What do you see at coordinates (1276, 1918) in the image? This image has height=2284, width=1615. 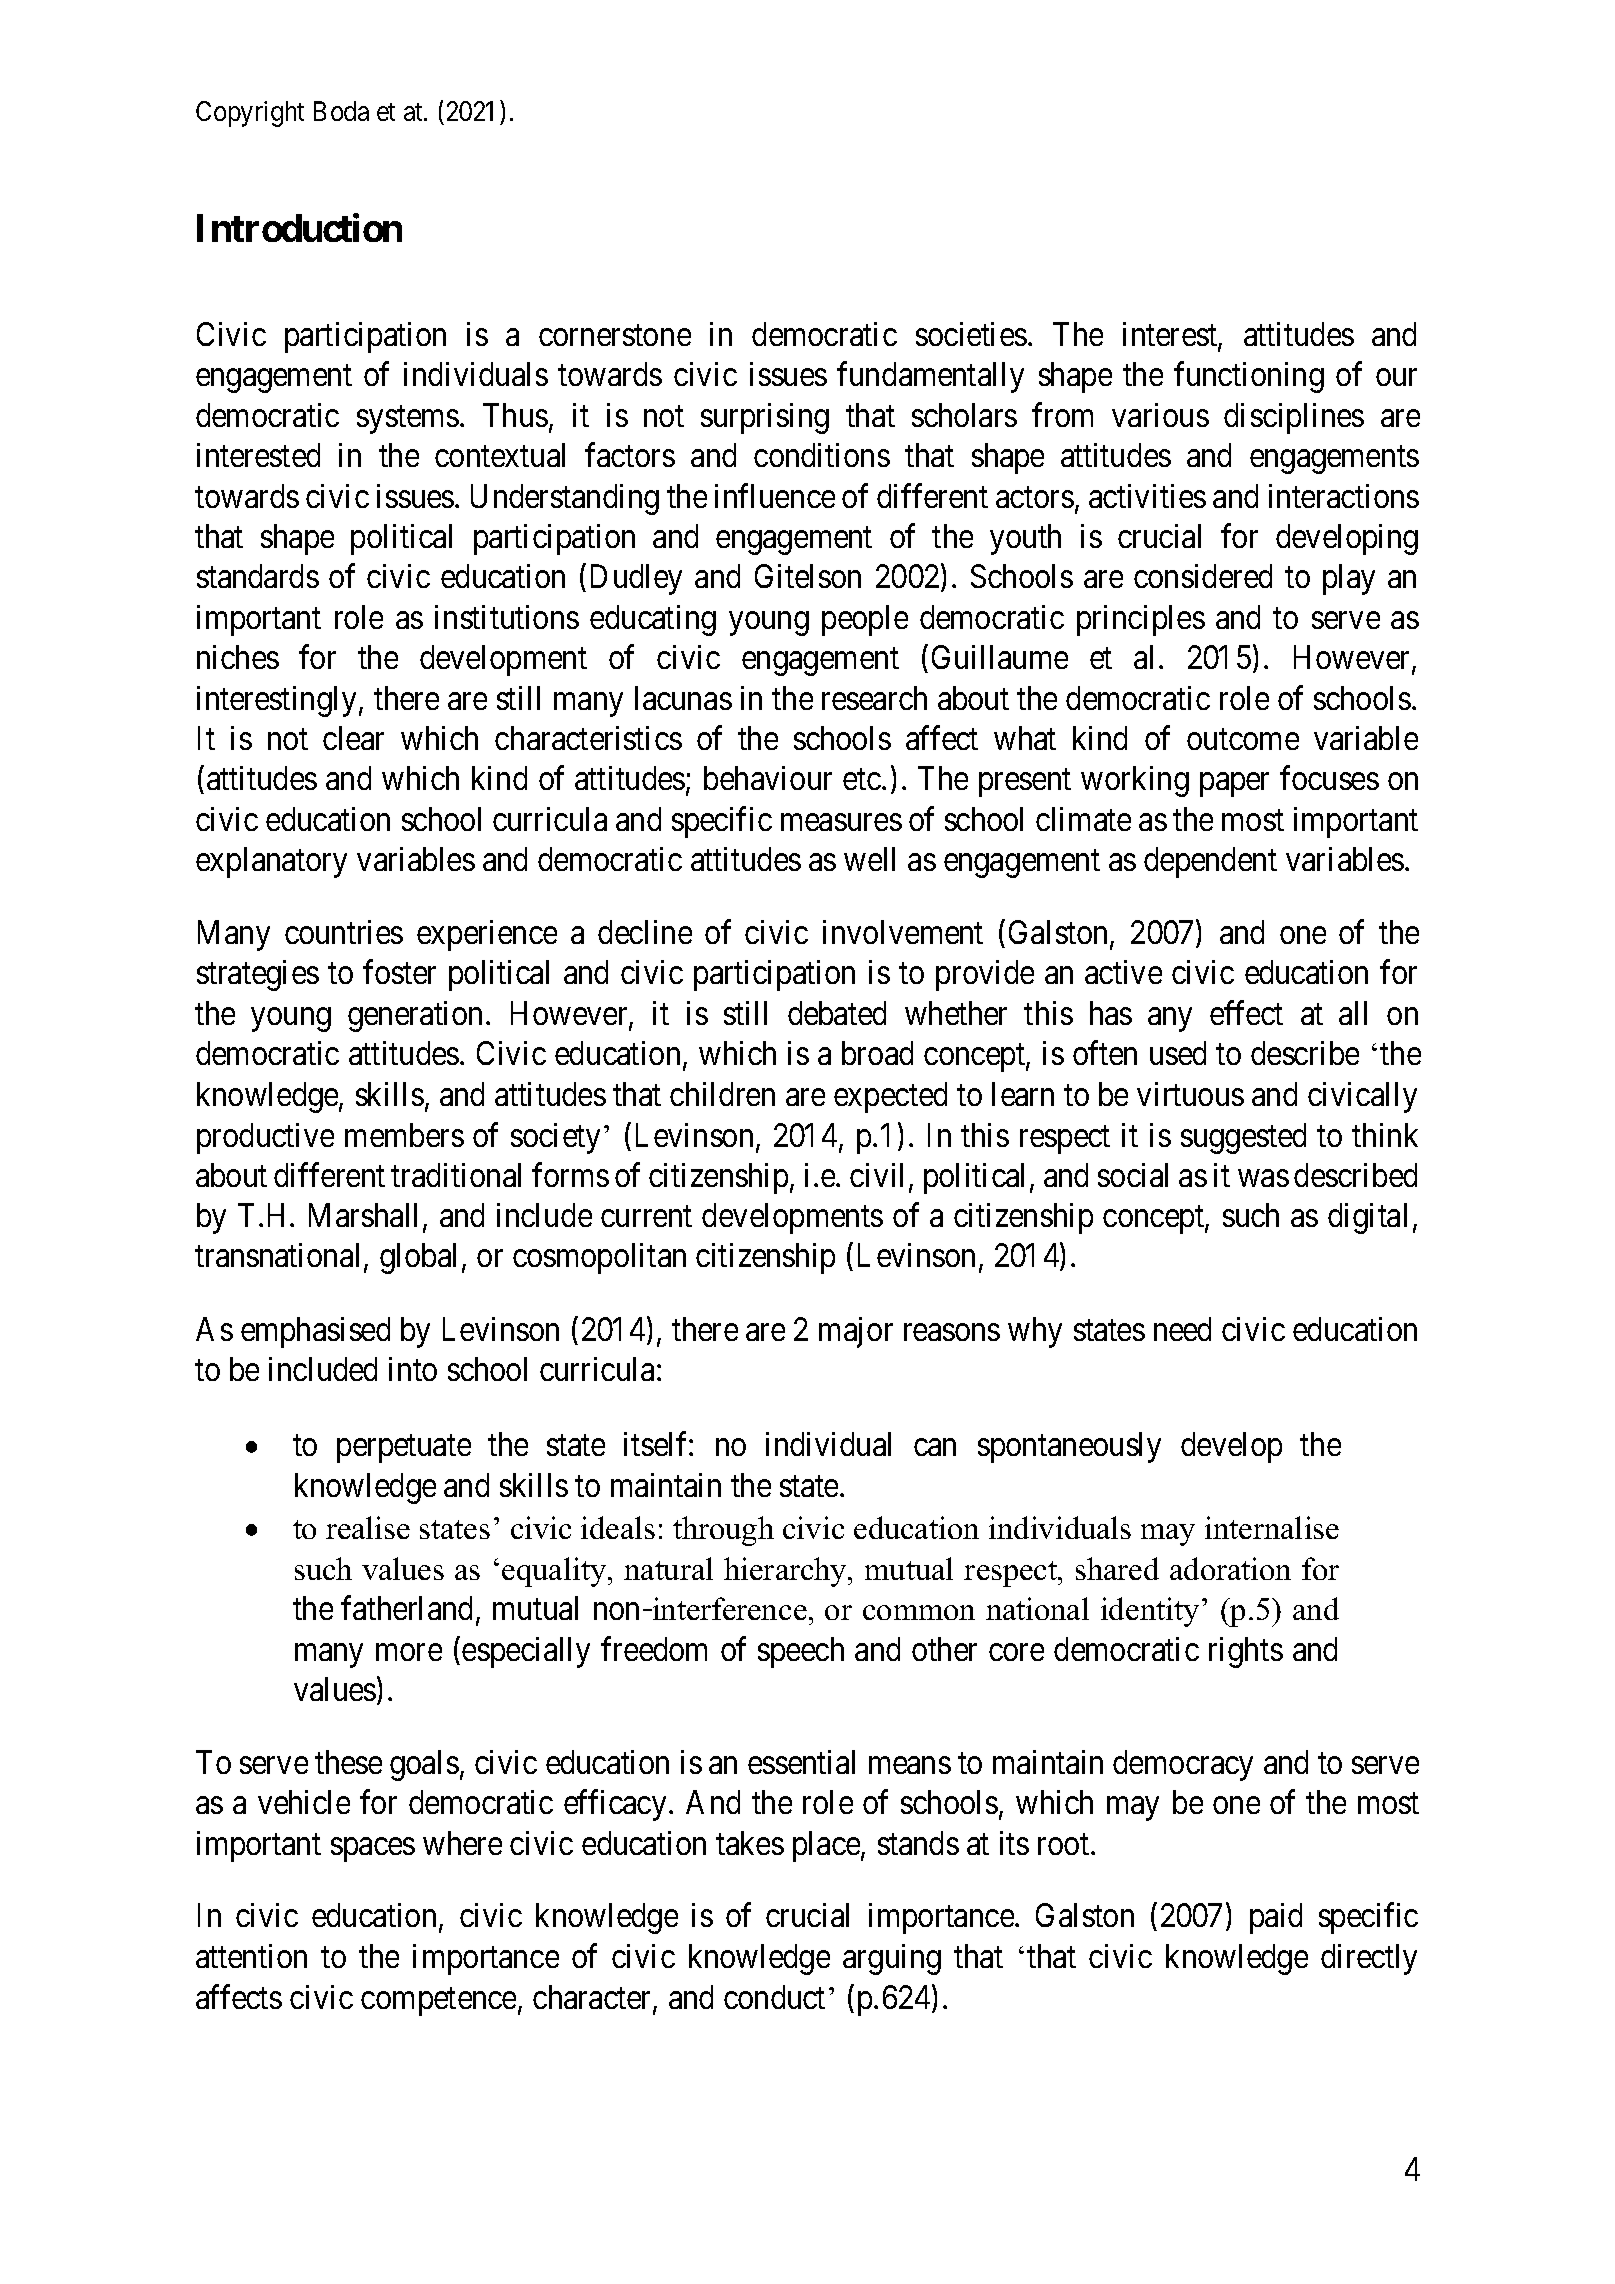 I see `paid` at bounding box center [1276, 1918].
